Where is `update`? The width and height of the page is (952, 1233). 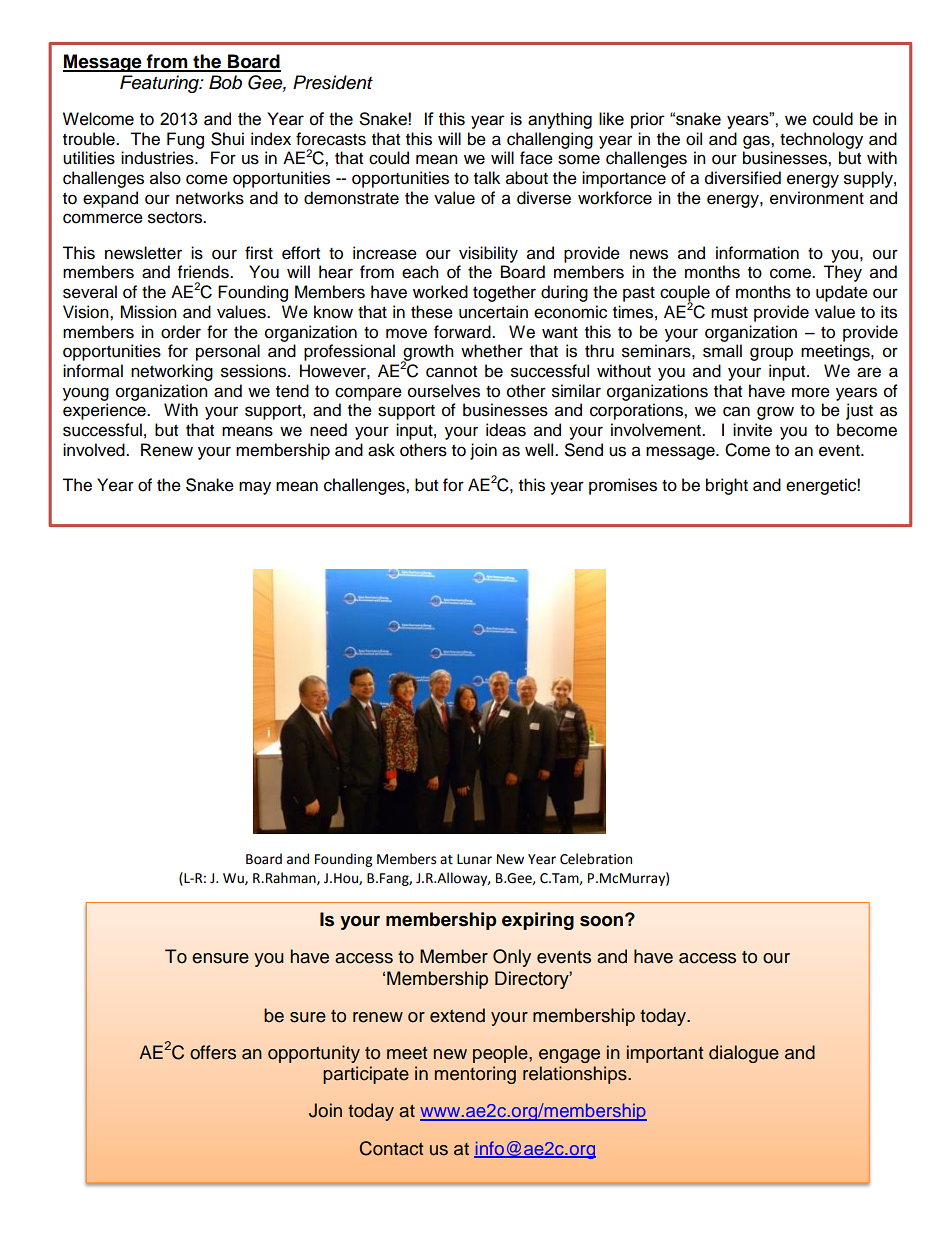 update is located at coordinates (842, 293).
